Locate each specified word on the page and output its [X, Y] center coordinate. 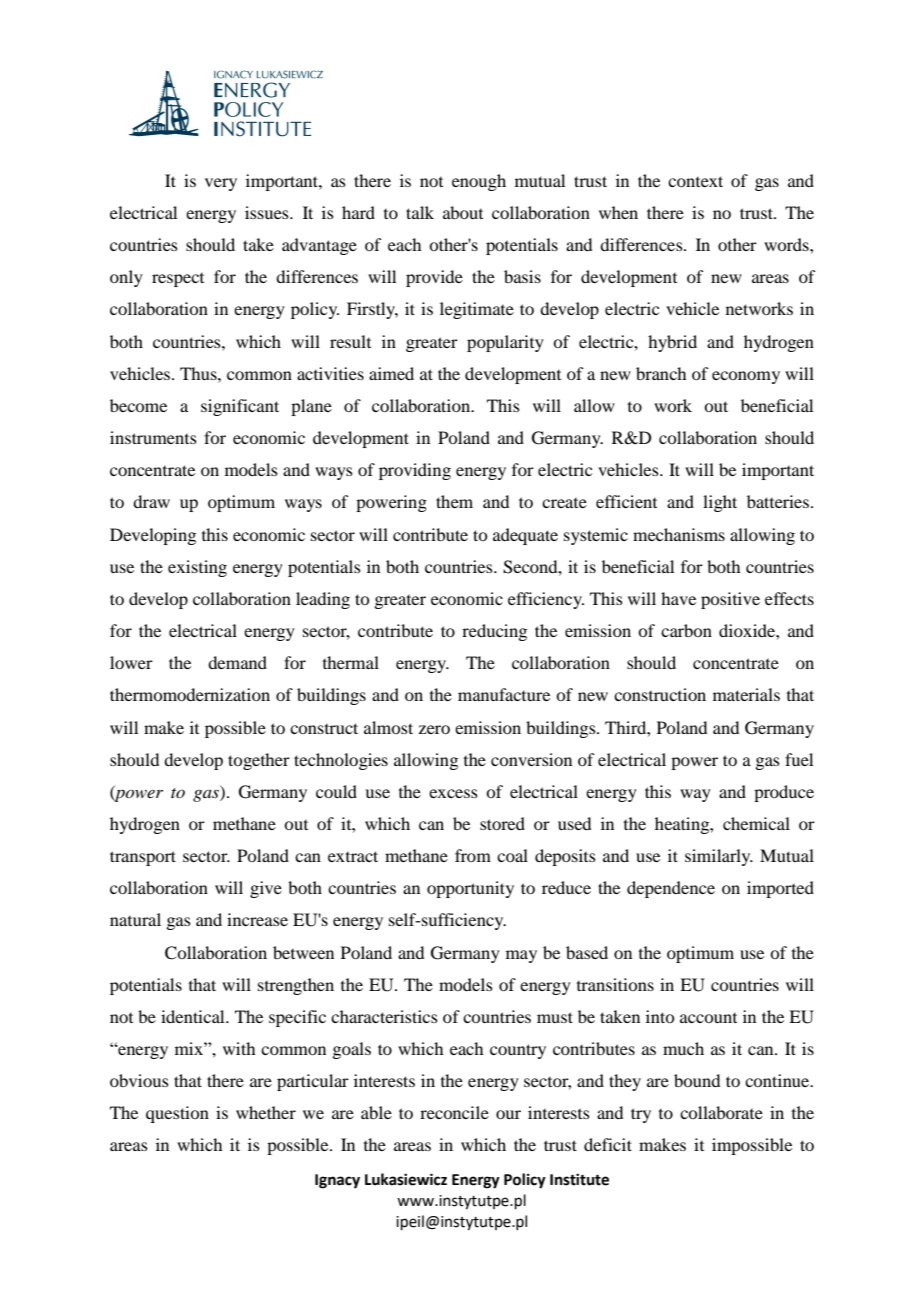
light [720, 503]
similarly [719, 857]
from [473, 855]
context [695, 181]
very [221, 184]
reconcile [454, 1112]
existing [197, 568]
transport [143, 858]
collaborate [721, 1112]
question [177, 1114]
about [463, 212]
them [454, 501]
